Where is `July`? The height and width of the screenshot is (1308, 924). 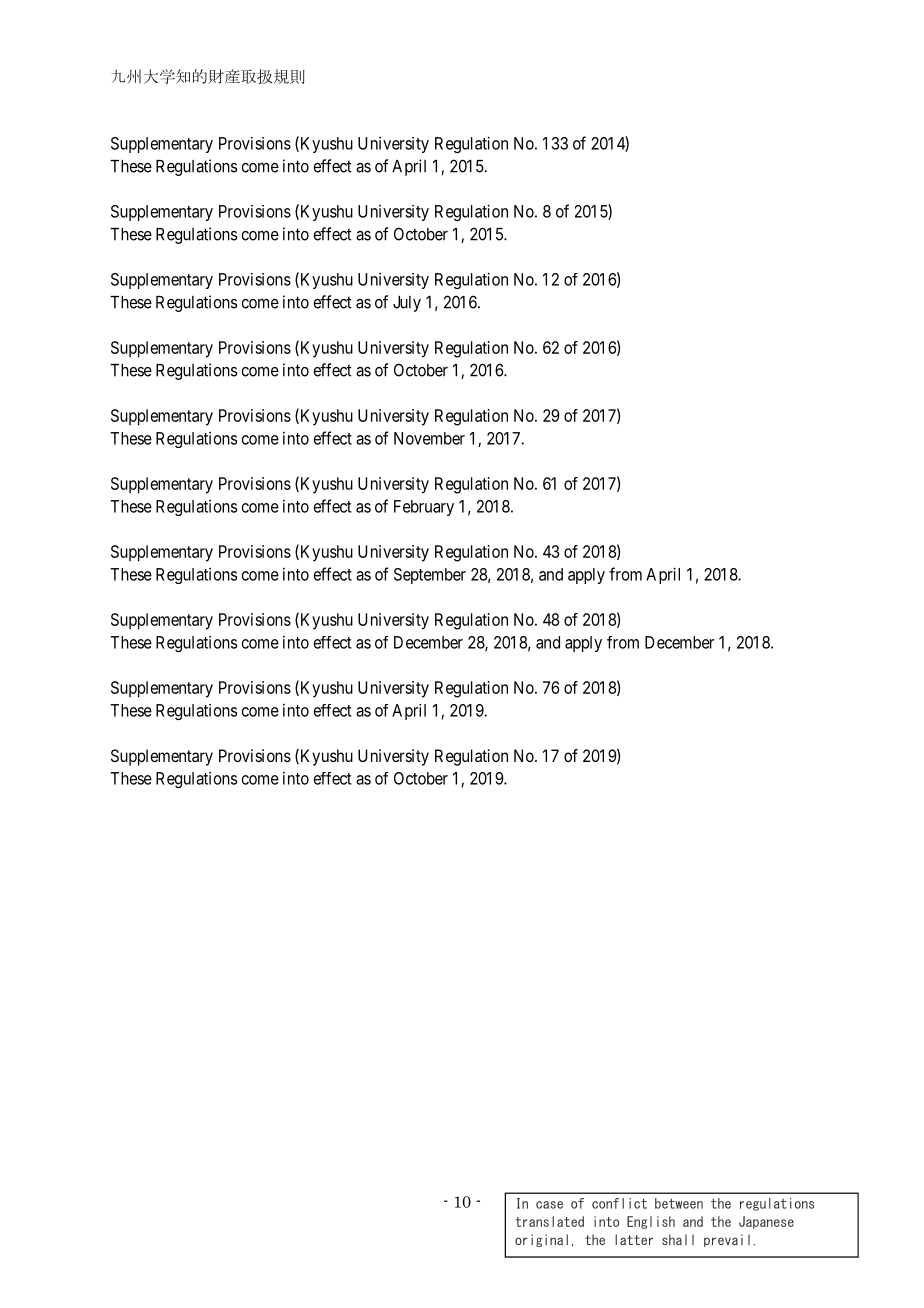 July is located at coordinates (407, 304).
